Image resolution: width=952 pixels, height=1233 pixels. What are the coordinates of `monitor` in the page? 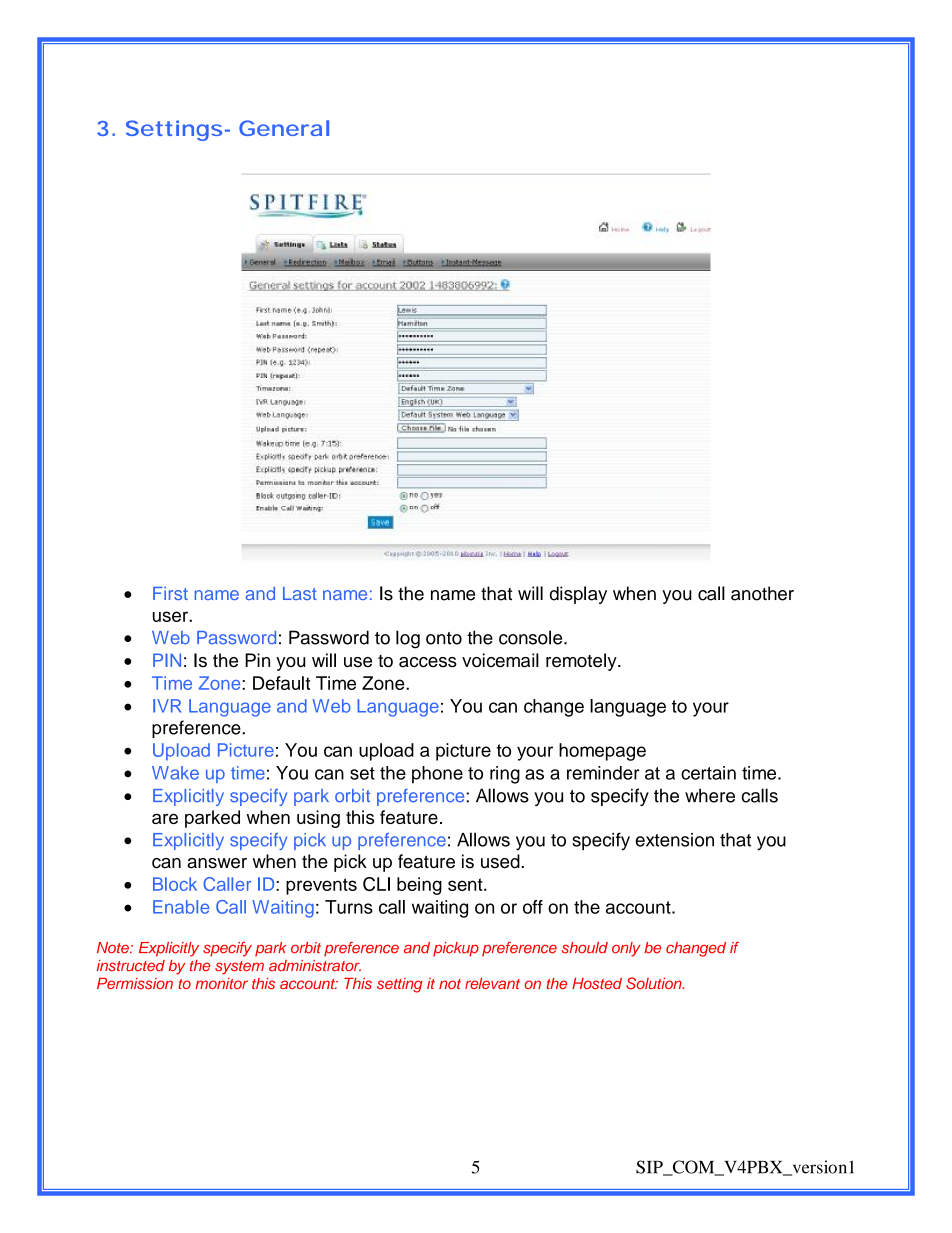 It's located at (221, 983).
